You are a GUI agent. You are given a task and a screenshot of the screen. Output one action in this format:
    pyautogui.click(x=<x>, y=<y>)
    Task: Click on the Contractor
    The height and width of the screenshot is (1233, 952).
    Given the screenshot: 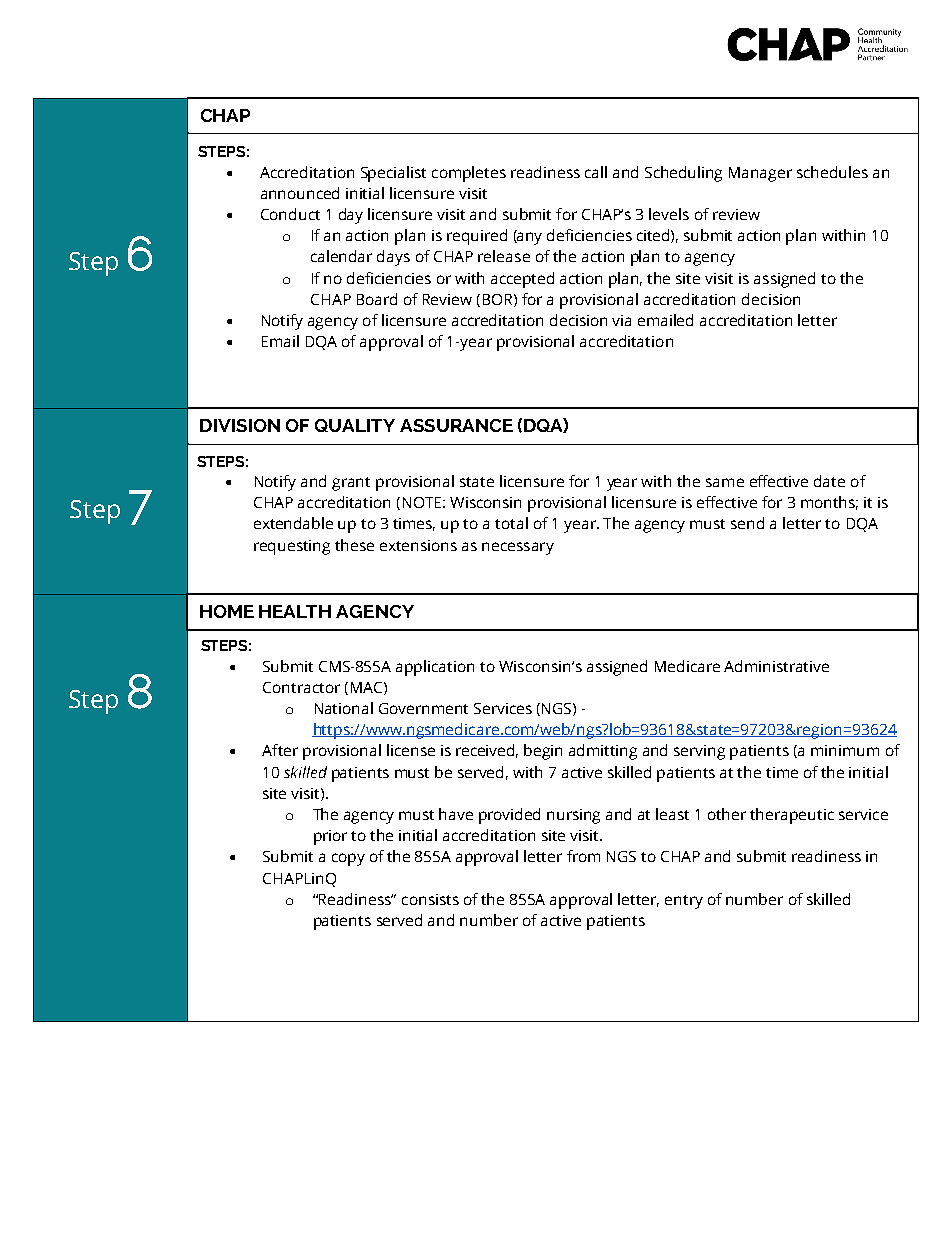 What is the action you would take?
    pyautogui.click(x=301, y=687)
